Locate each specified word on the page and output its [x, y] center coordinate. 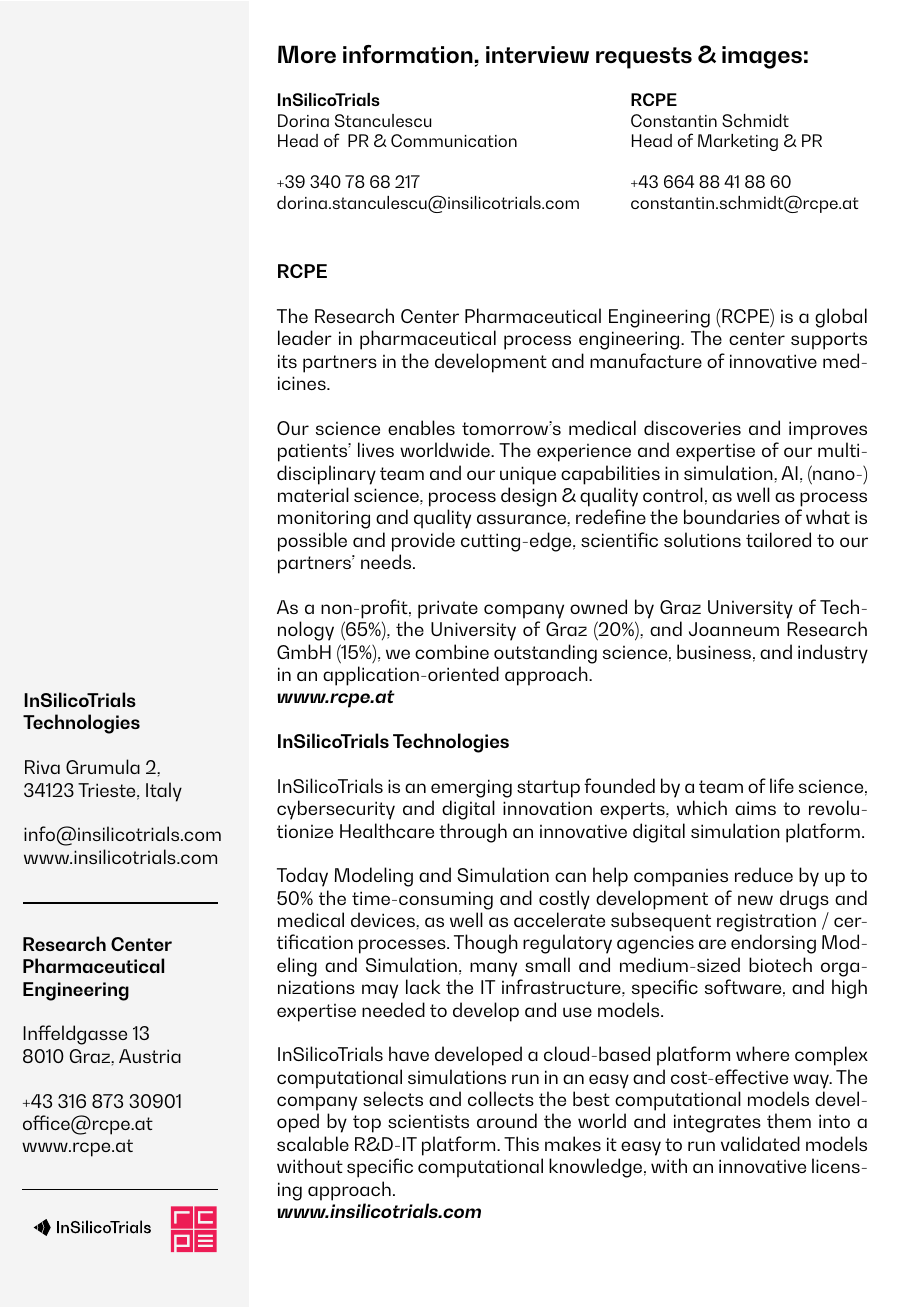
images [762, 57]
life [782, 785]
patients [314, 452]
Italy [164, 792]
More [307, 54]
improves [828, 430]
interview [537, 55]
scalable [313, 1143]
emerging [471, 788]
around [507, 1120]
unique [528, 475]
